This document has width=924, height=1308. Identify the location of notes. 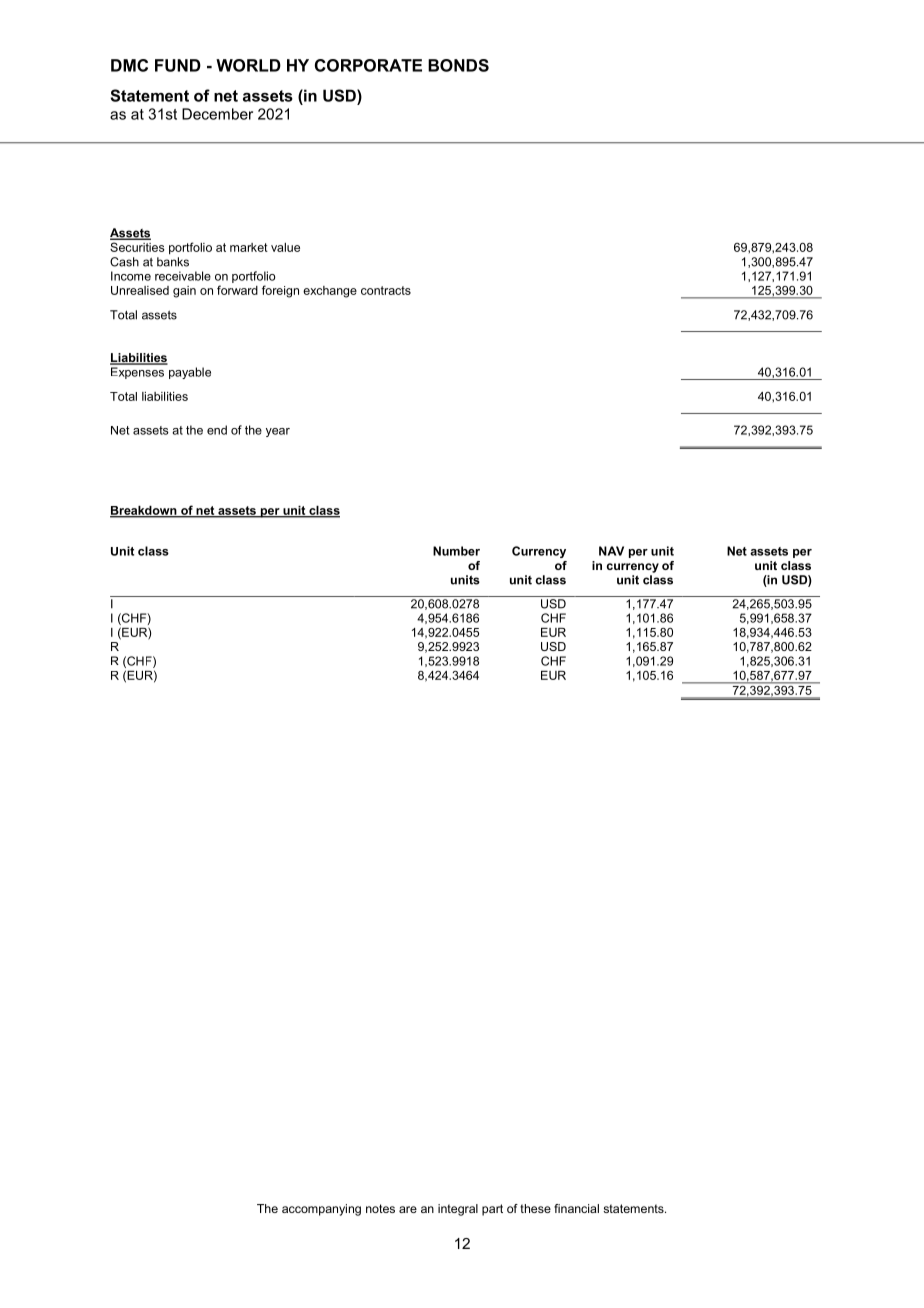
(380, 1208).
